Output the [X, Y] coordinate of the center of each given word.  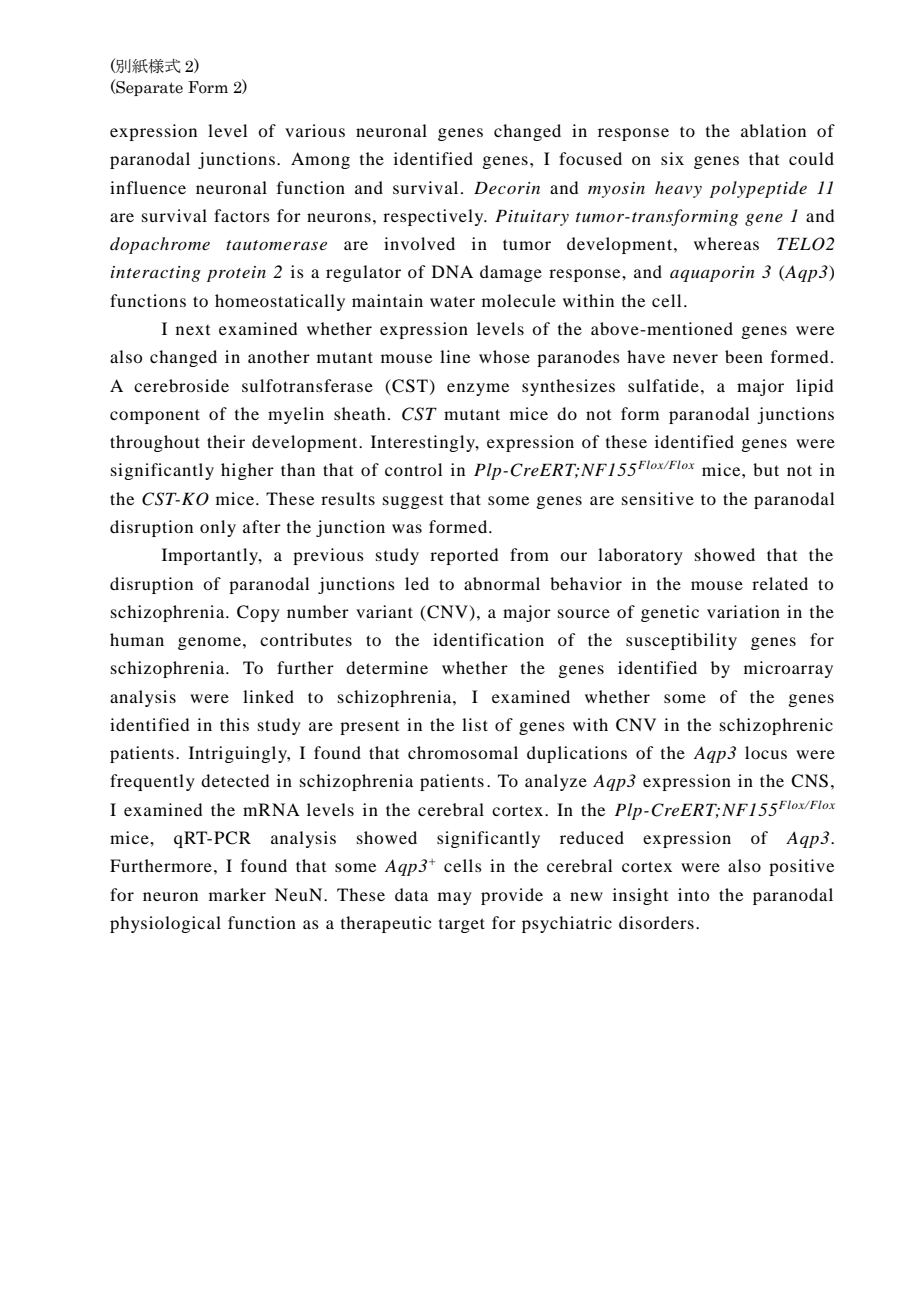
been [744, 356]
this [234, 724]
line [455, 356]
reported [464, 556]
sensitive [658, 498]
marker [237, 894]
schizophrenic [776, 726]
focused [590, 158]
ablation [773, 130]
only [218, 528]
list [475, 724]
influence [148, 187]
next [193, 330]
